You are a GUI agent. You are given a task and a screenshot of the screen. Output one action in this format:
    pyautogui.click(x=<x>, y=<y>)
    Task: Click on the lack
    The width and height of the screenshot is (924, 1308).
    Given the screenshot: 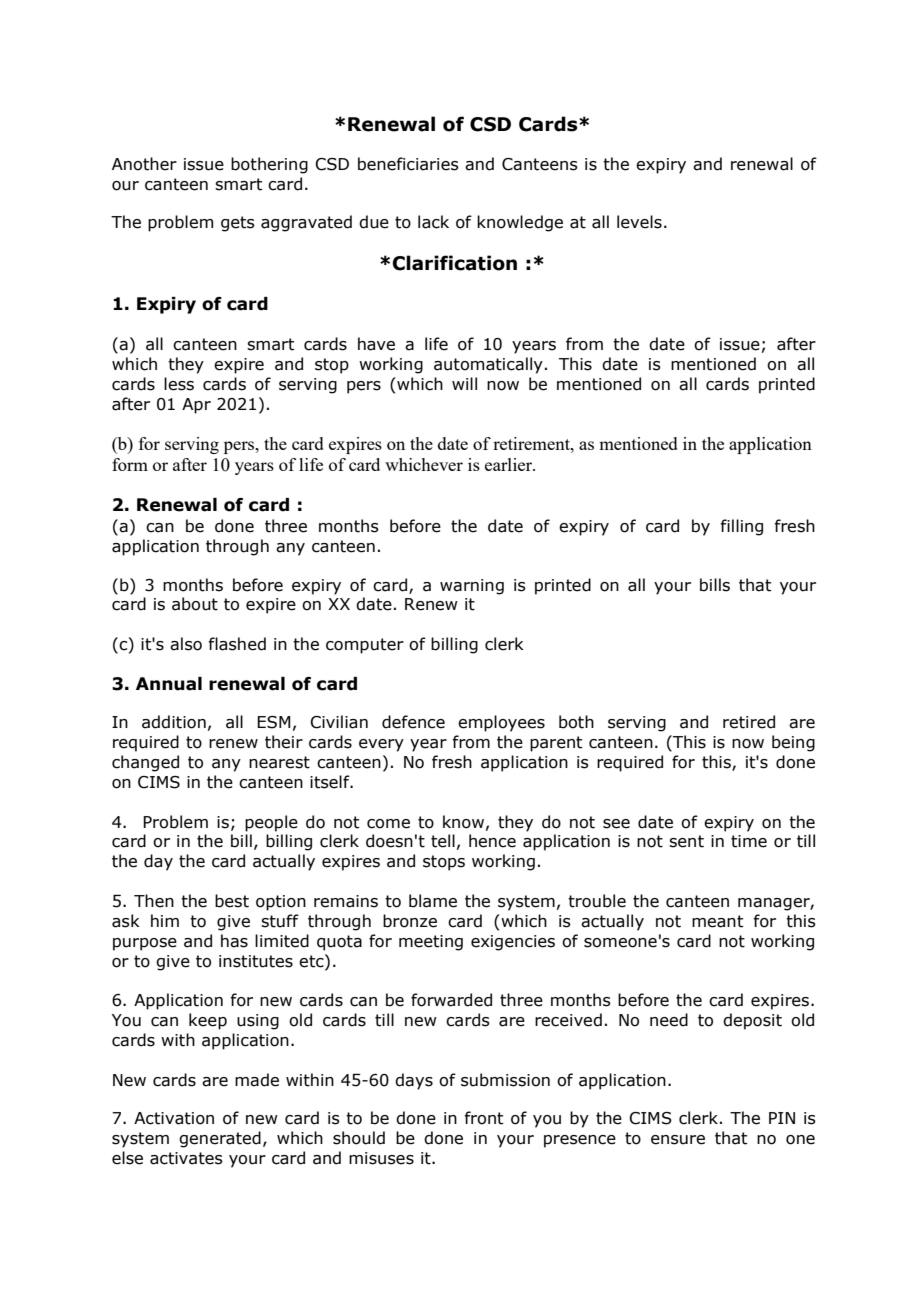 What is the action you would take?
    pyautogui.click(x=433, y=222)
